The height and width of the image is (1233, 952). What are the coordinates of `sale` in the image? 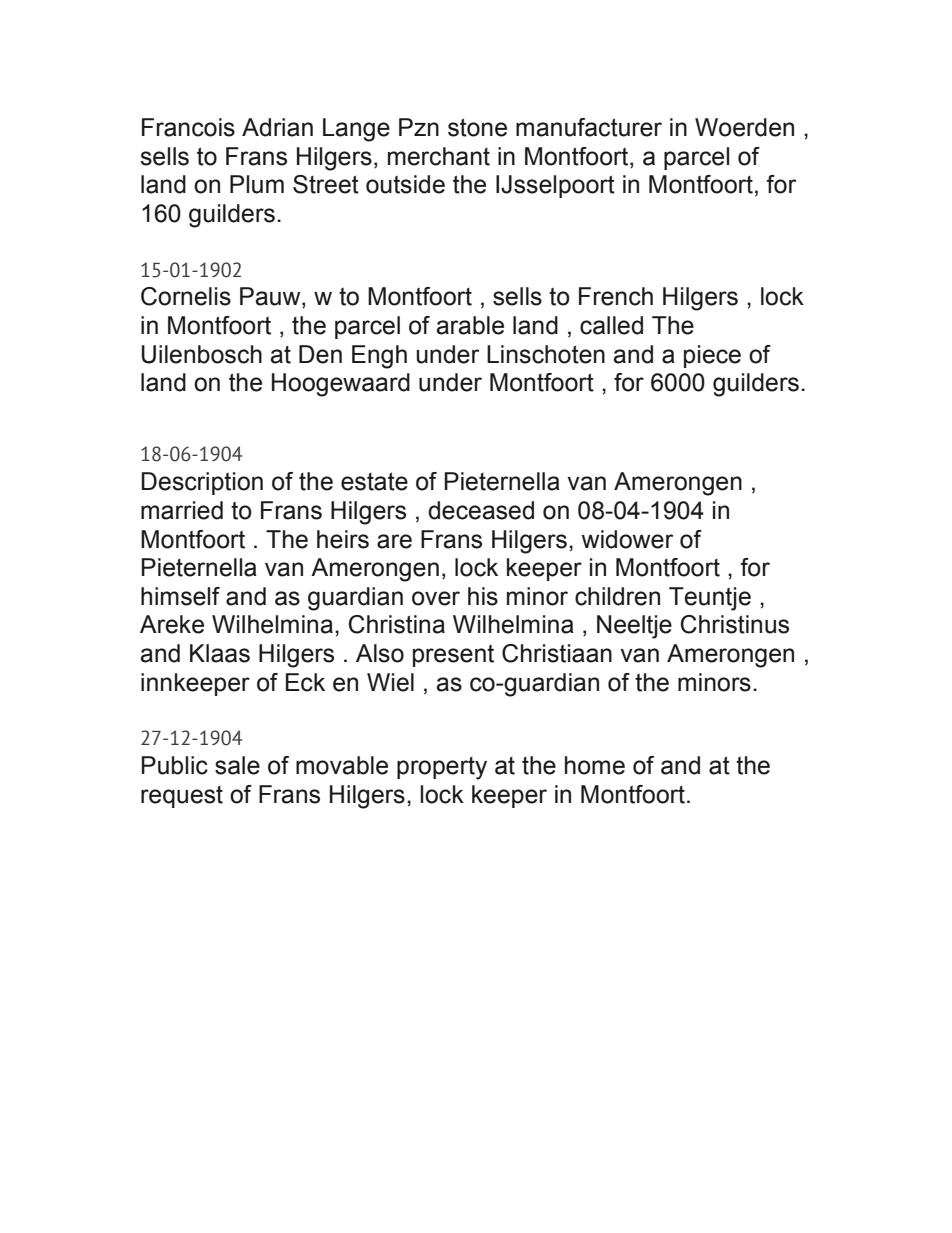 It's located at (237, 765).
